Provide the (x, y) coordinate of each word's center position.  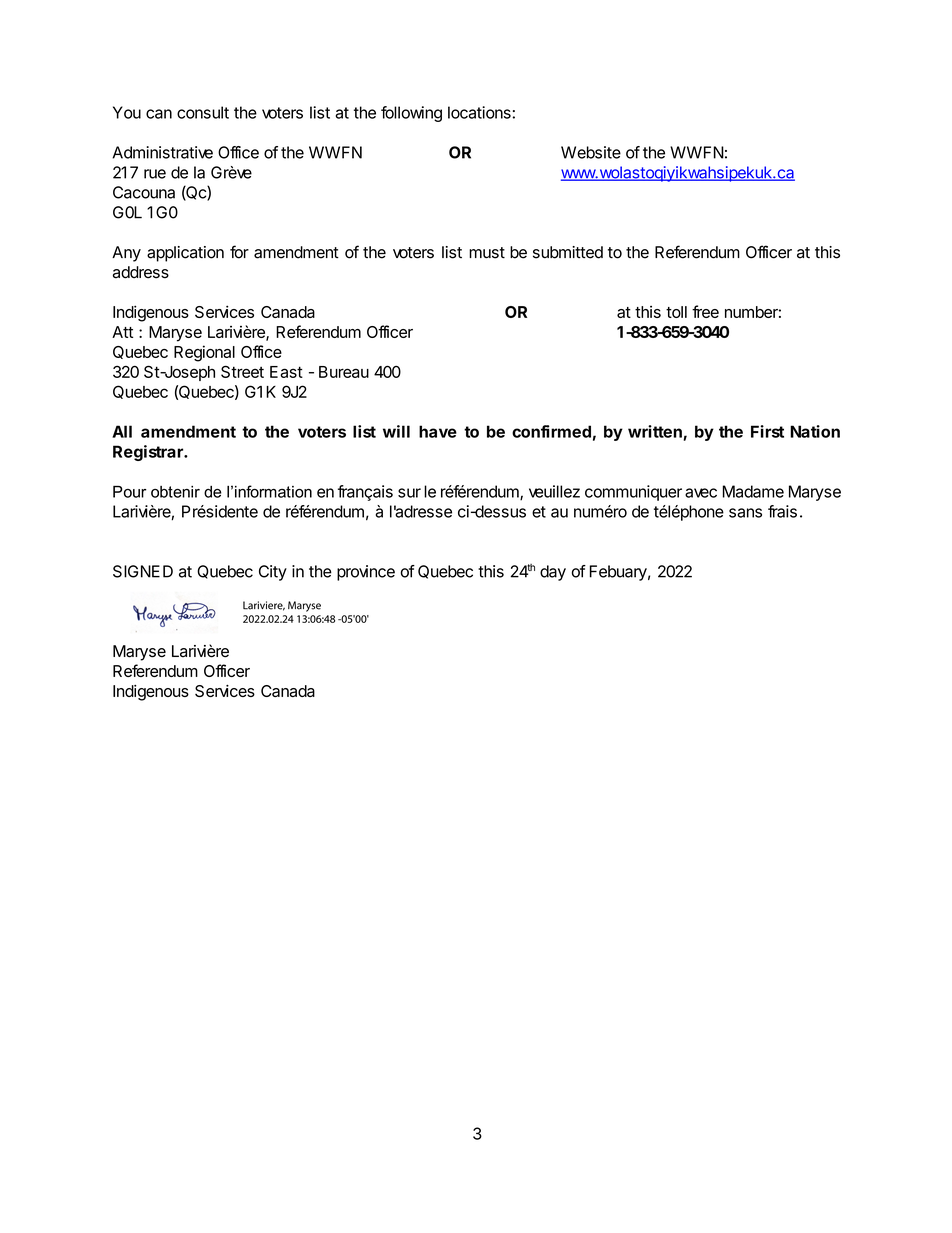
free (705, 311)
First (767, 431)
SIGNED (143, 571)
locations (480, 112)
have (438, 431)
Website (591, 152)
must (487, 253)
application (185, 254)
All (122, 431)
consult (203, 112)
